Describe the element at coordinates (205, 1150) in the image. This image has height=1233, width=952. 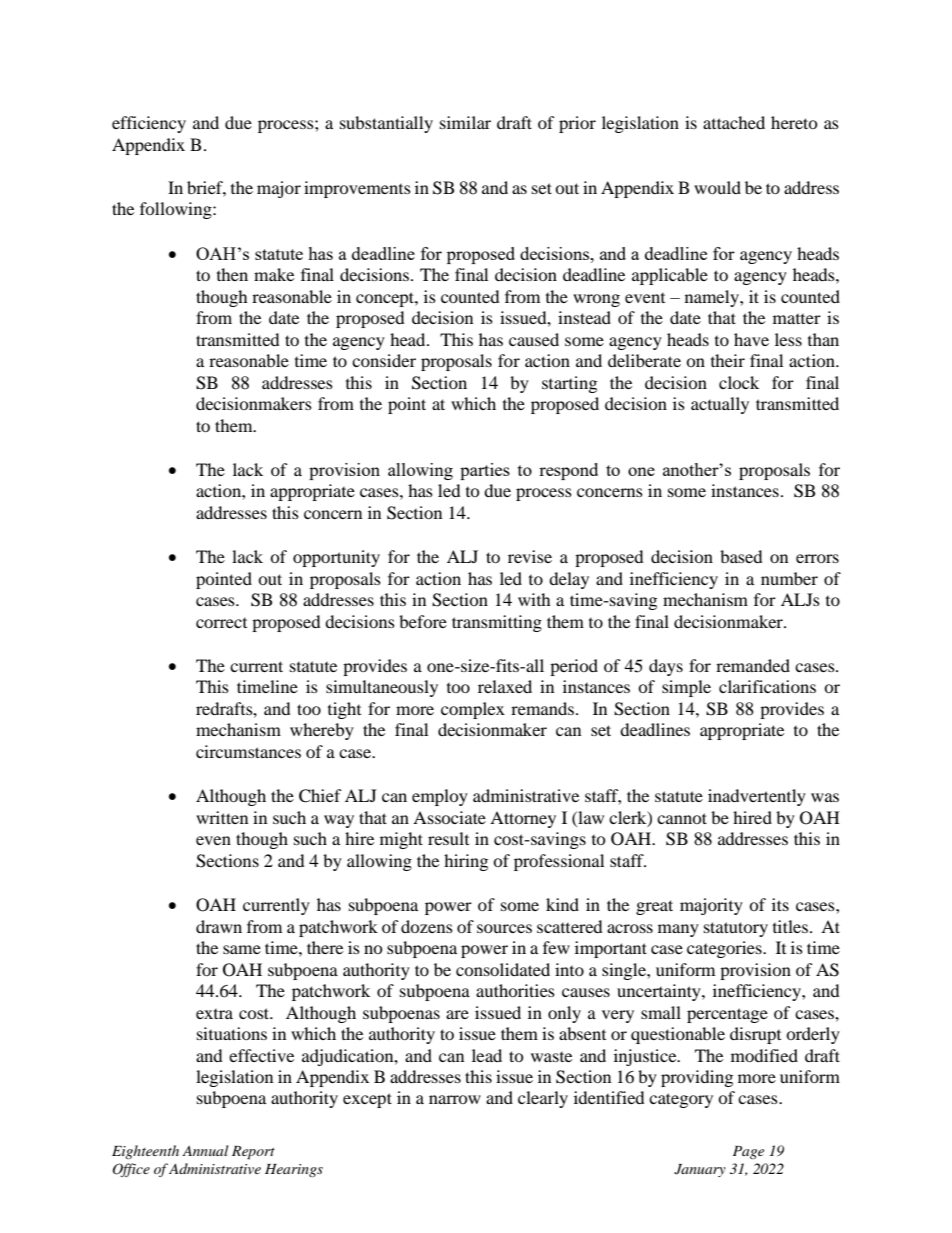
I see `Annual` at that location.
